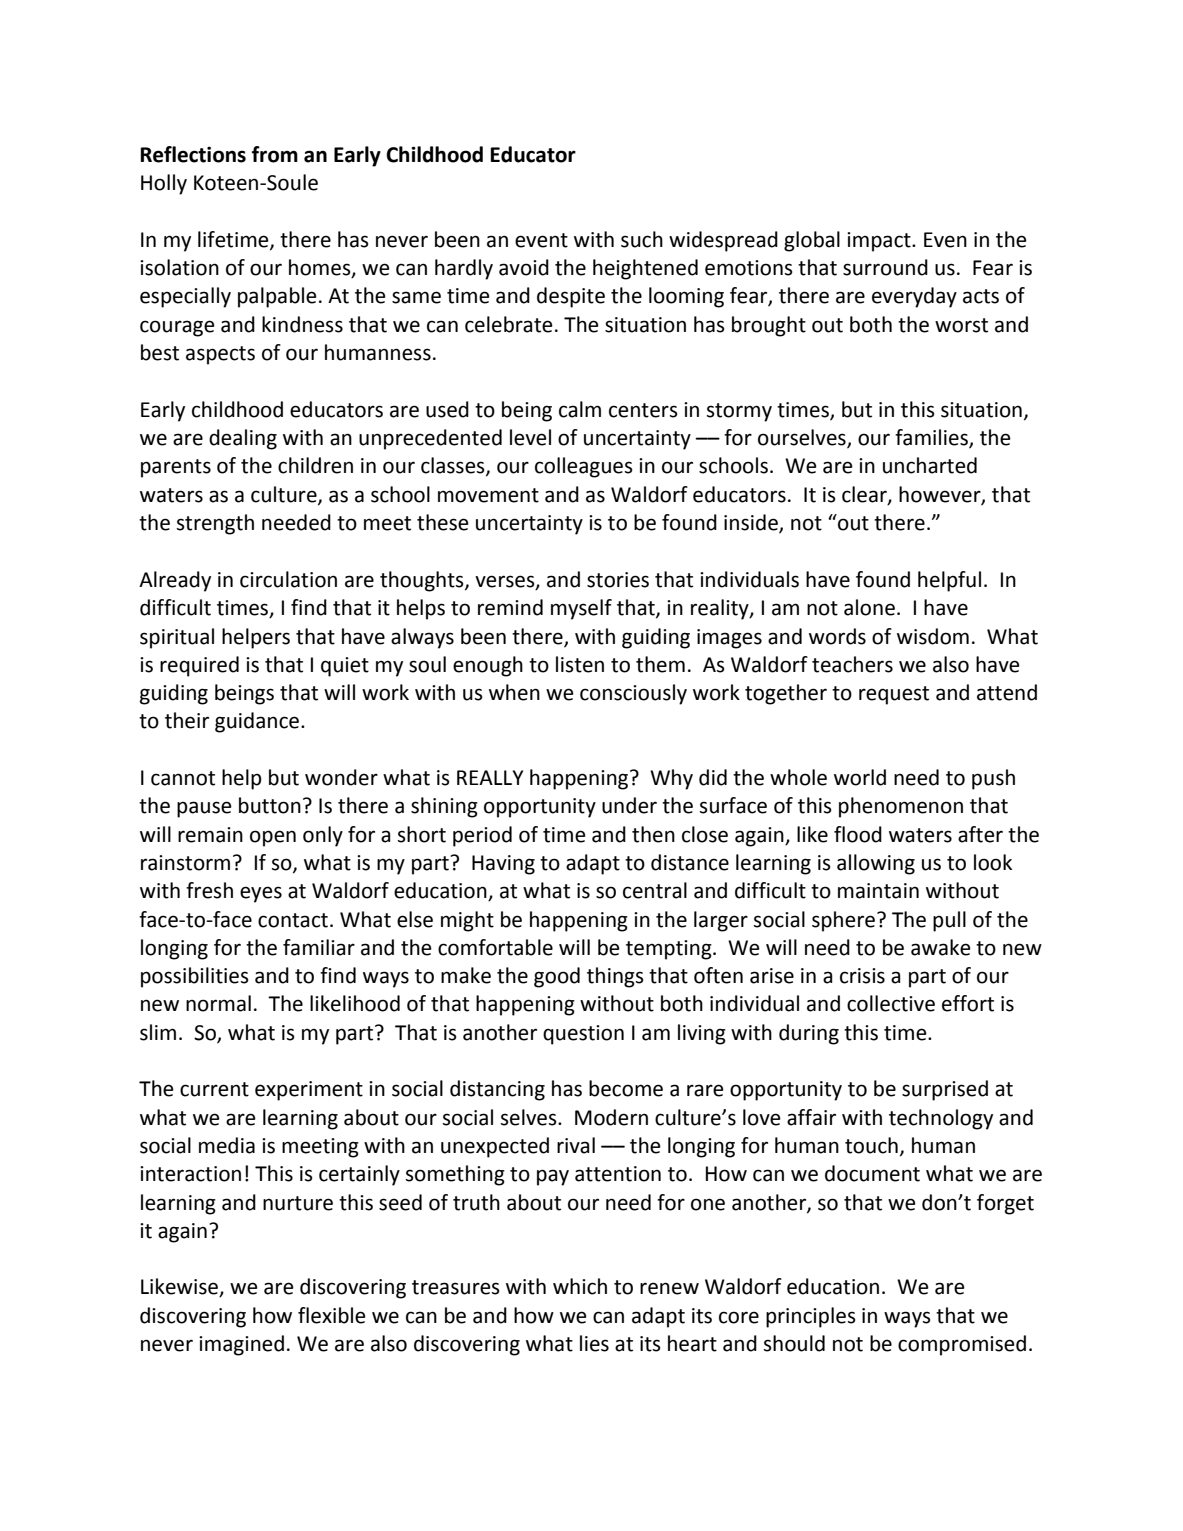  Describe the element at coordinates (880, 242) in the screenshot. I see `impact` at that location.
